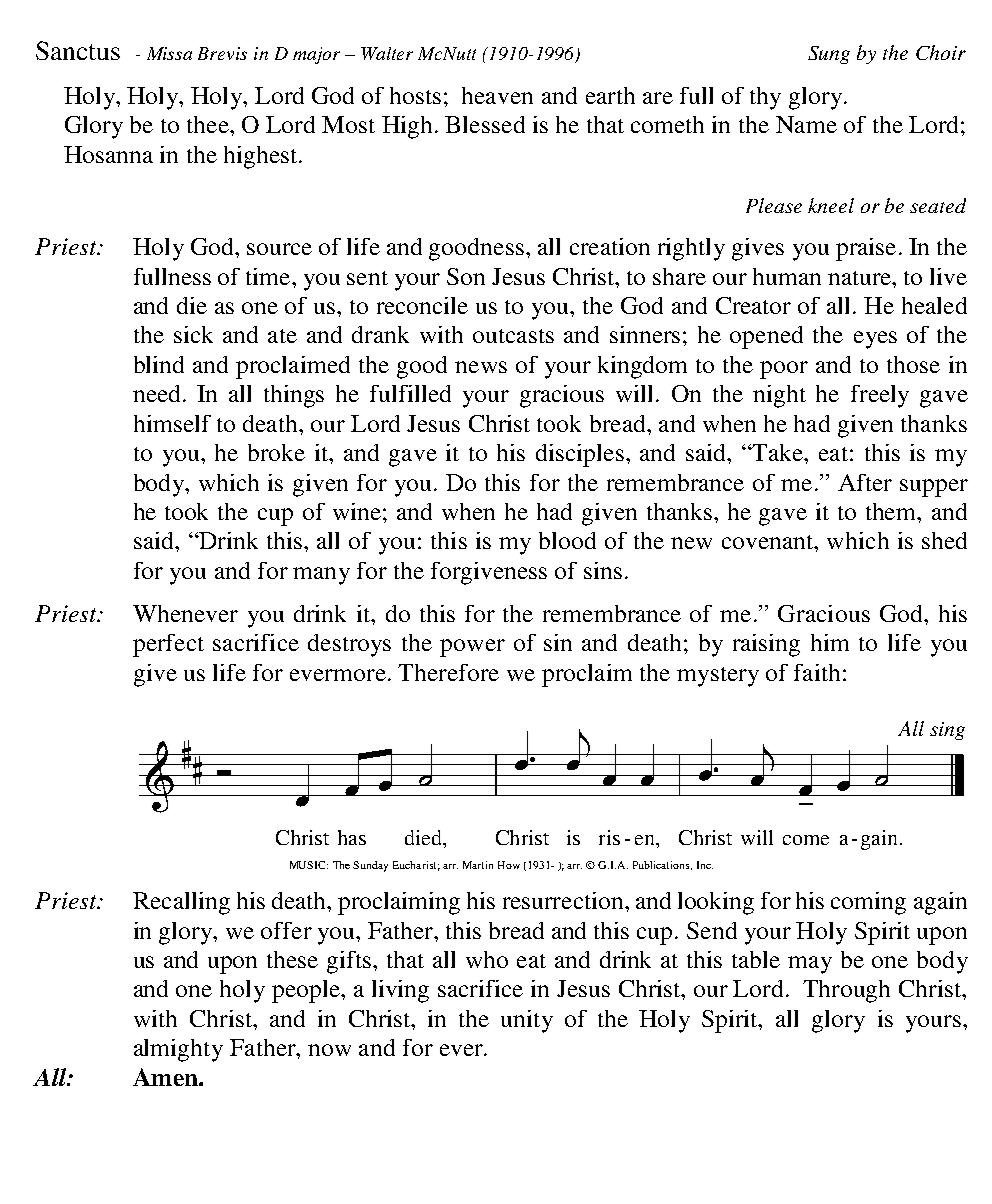 The height and width of the screenshot is (1204, 992). What do you see at coordinates (829, 55) in the screenshot?
I see `Sung` at bounding box center [829, 55].
